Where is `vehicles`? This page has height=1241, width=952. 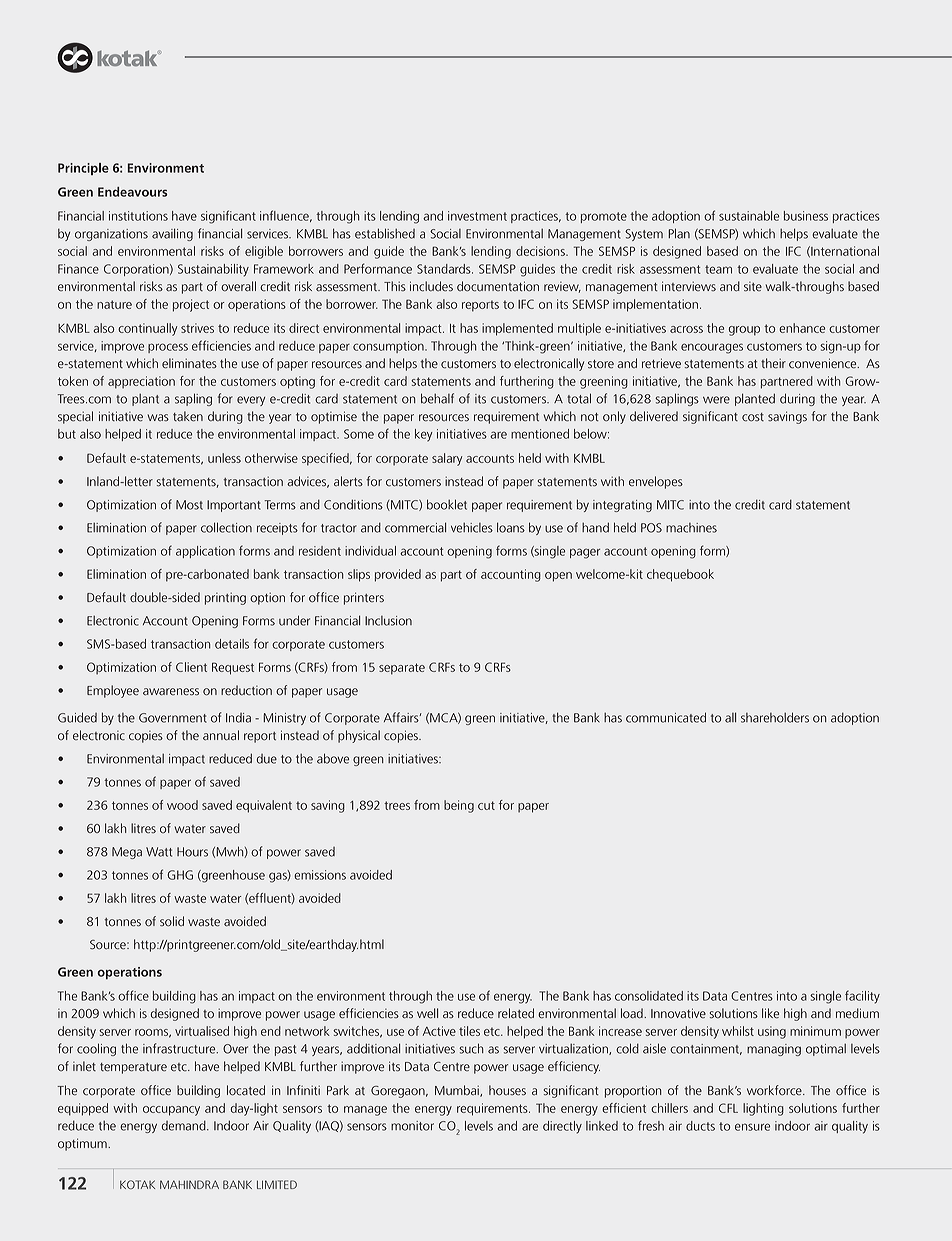 vehicles is located at coordinates (472, 528).
